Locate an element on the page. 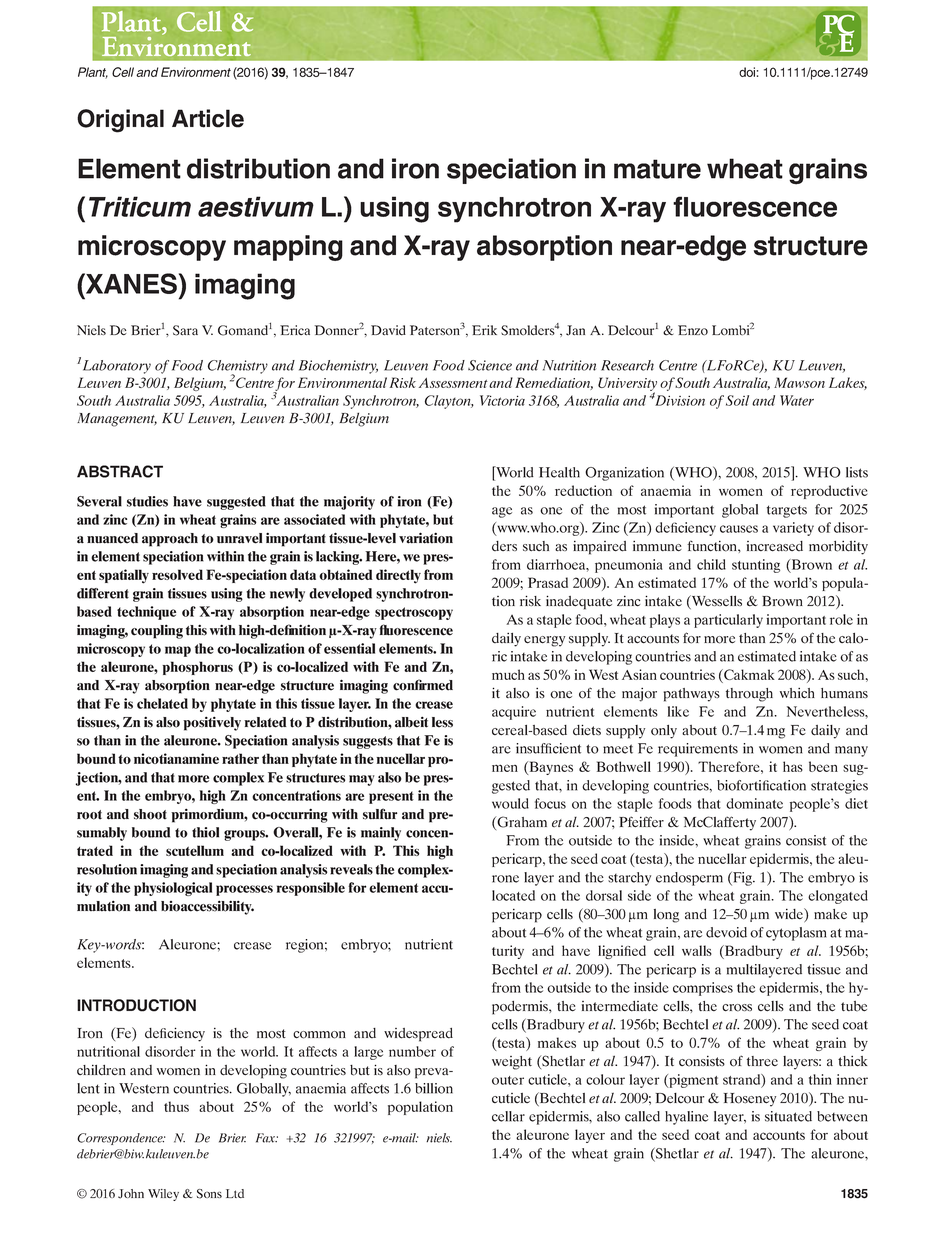 Image resolution: width=952 pixels, height=1252 pixels. Enzo is located at coordinates (693, 330).
